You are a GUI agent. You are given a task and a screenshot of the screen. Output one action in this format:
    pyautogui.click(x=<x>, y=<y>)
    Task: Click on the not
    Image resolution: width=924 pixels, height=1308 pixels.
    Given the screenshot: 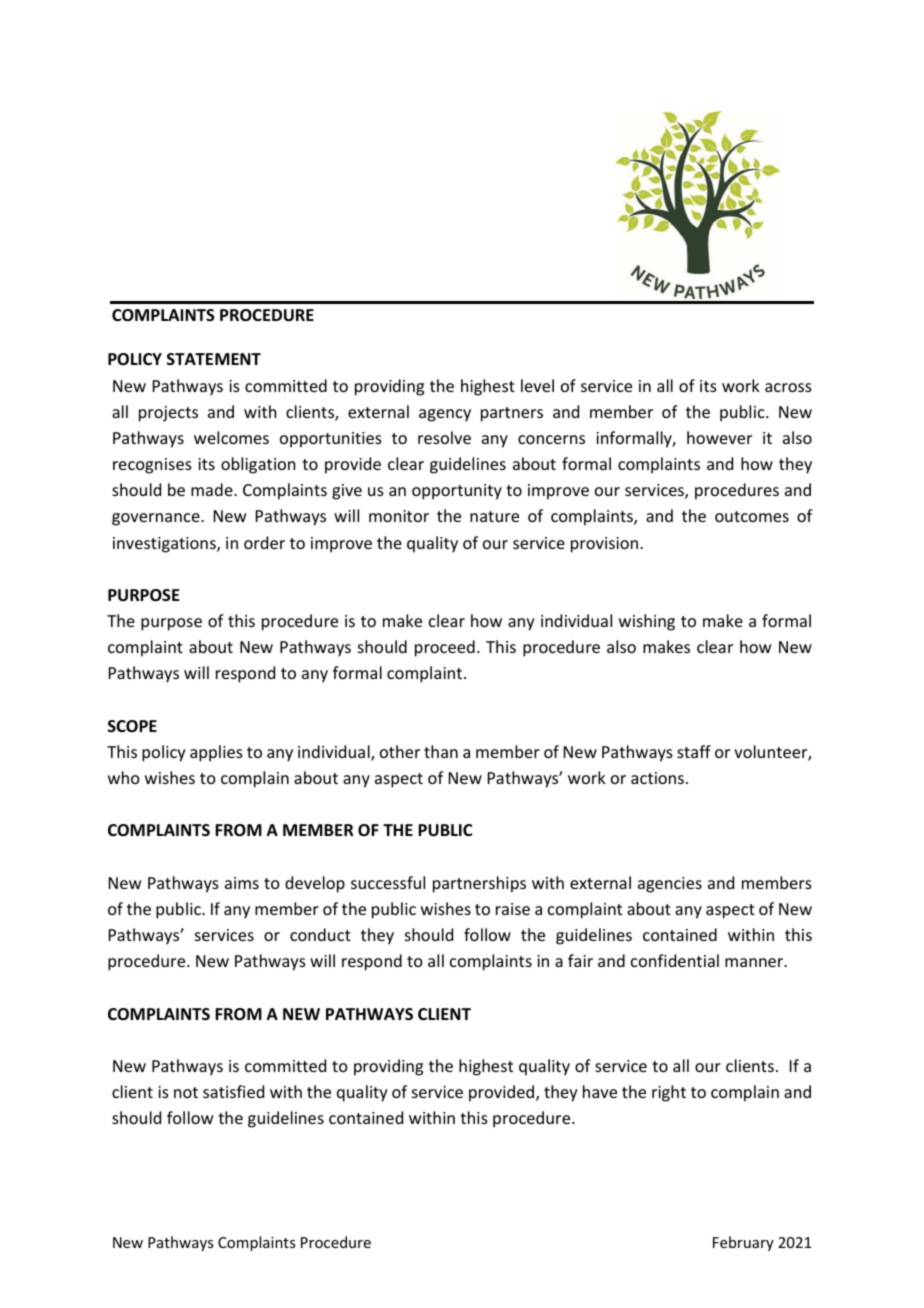 What is the action you would take?
    pyautogui.click(x=186, y=1092)
